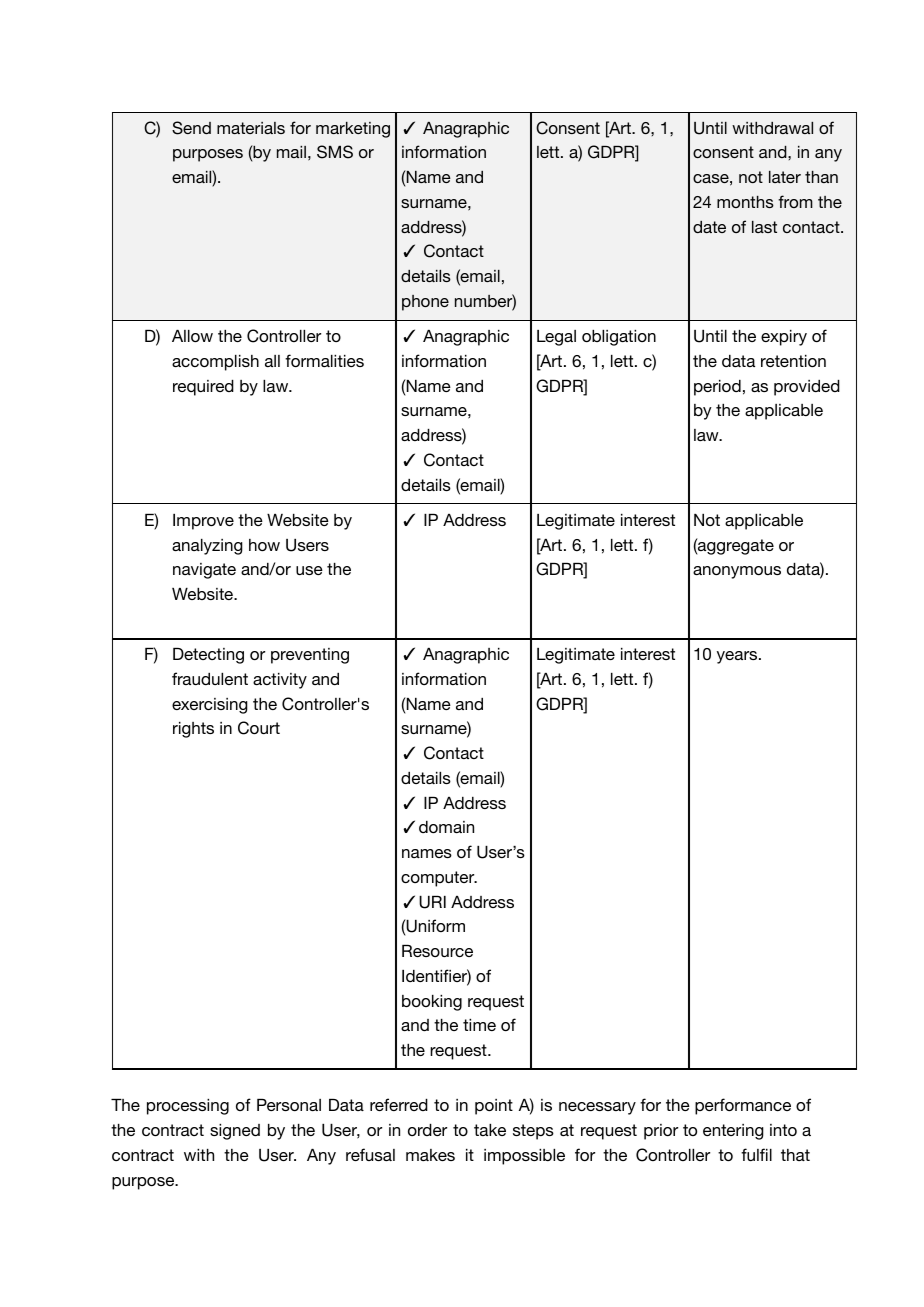 This document has height=1307, width=924. I want to click on take, so click(490, 1130).
